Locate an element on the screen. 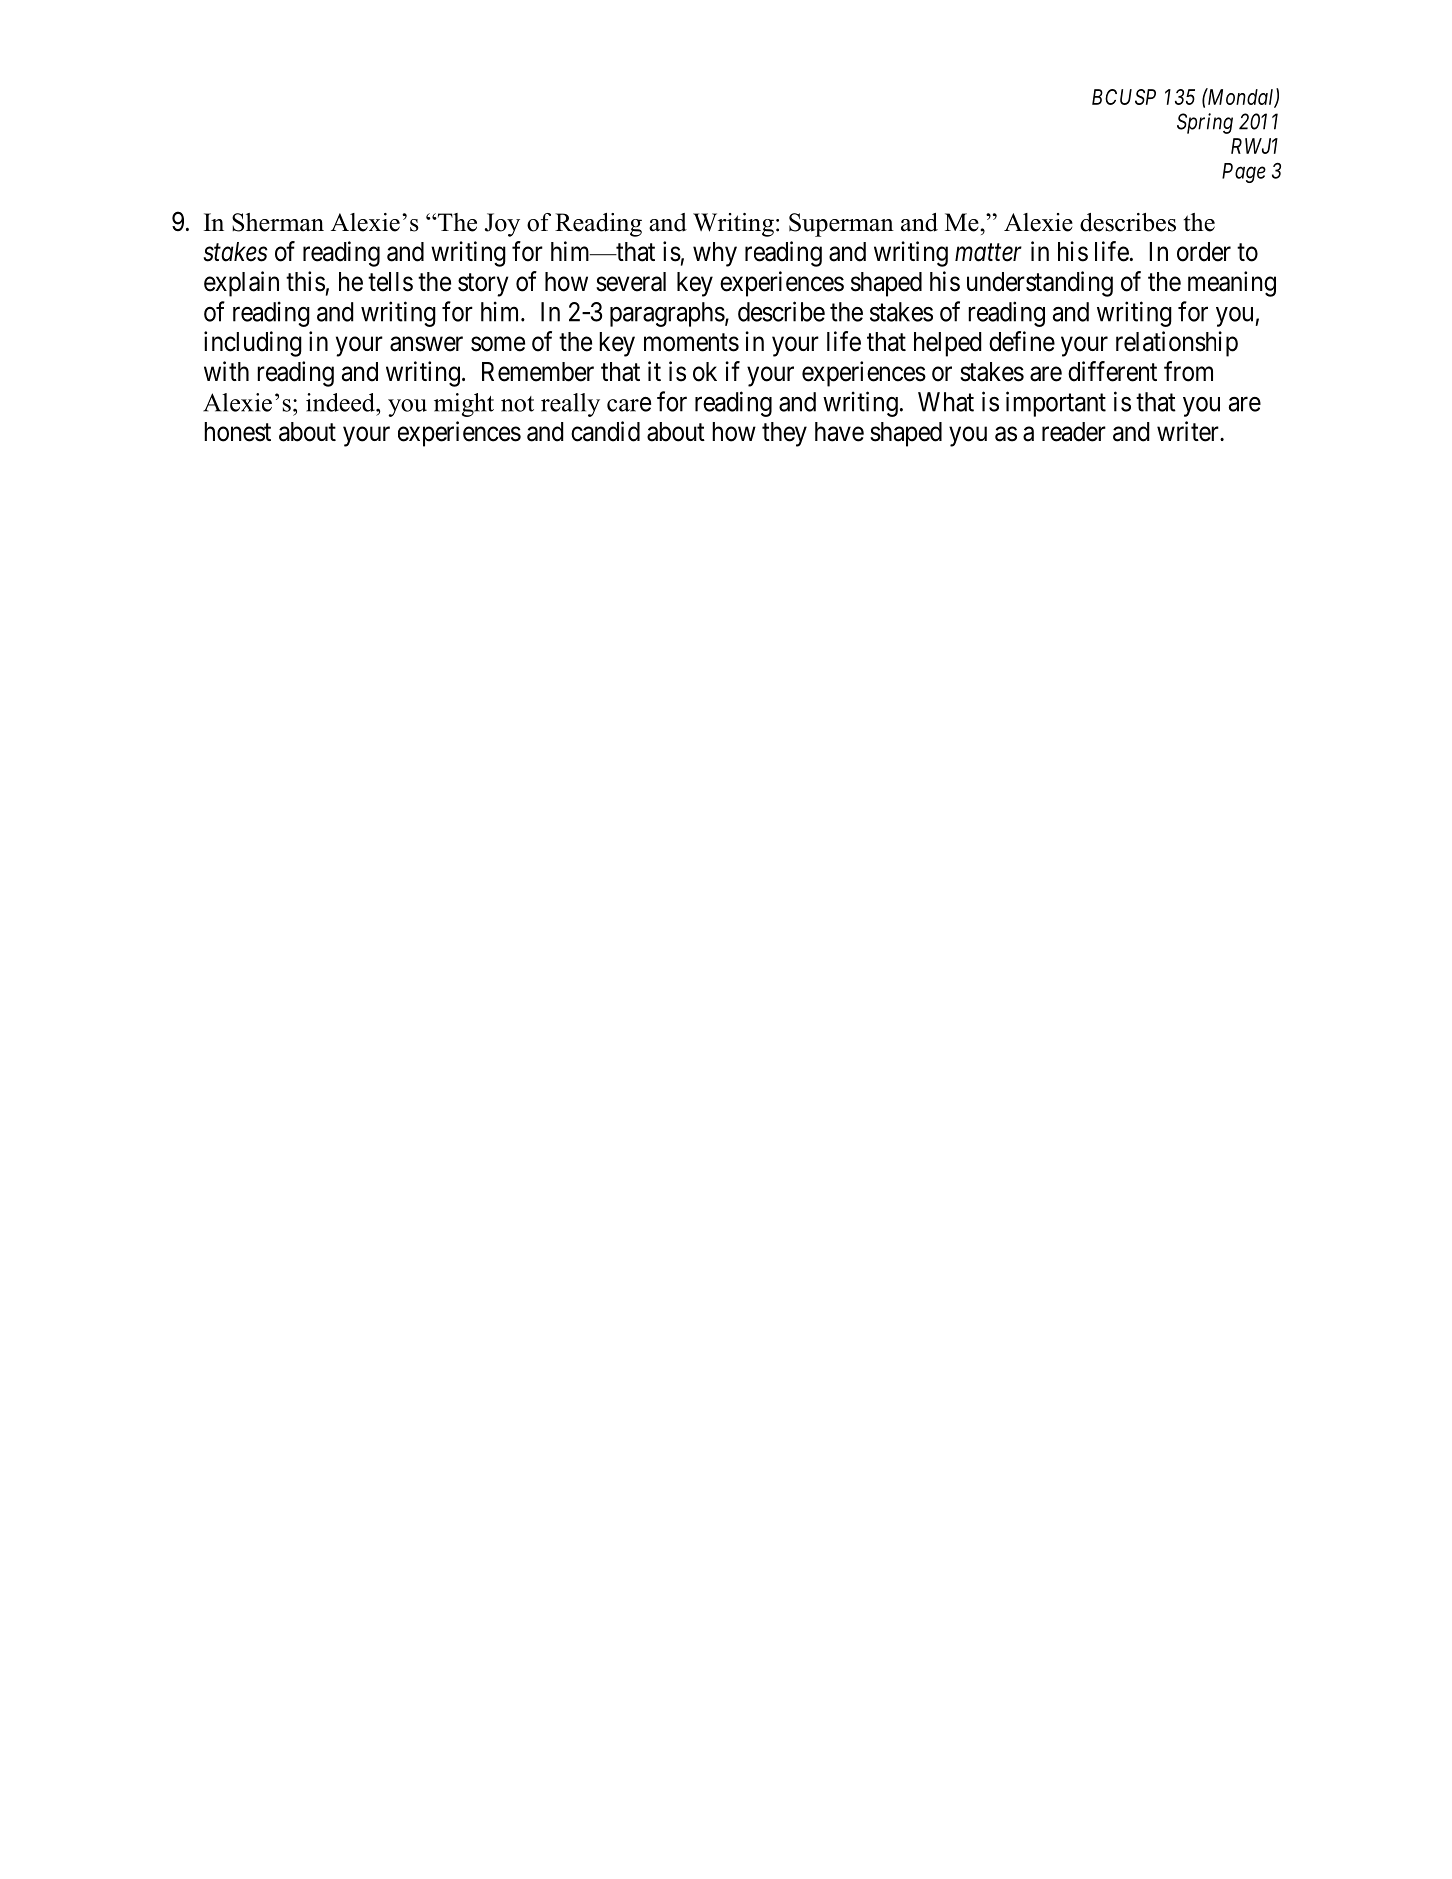  Superman is located at coordinates (841, 225).
